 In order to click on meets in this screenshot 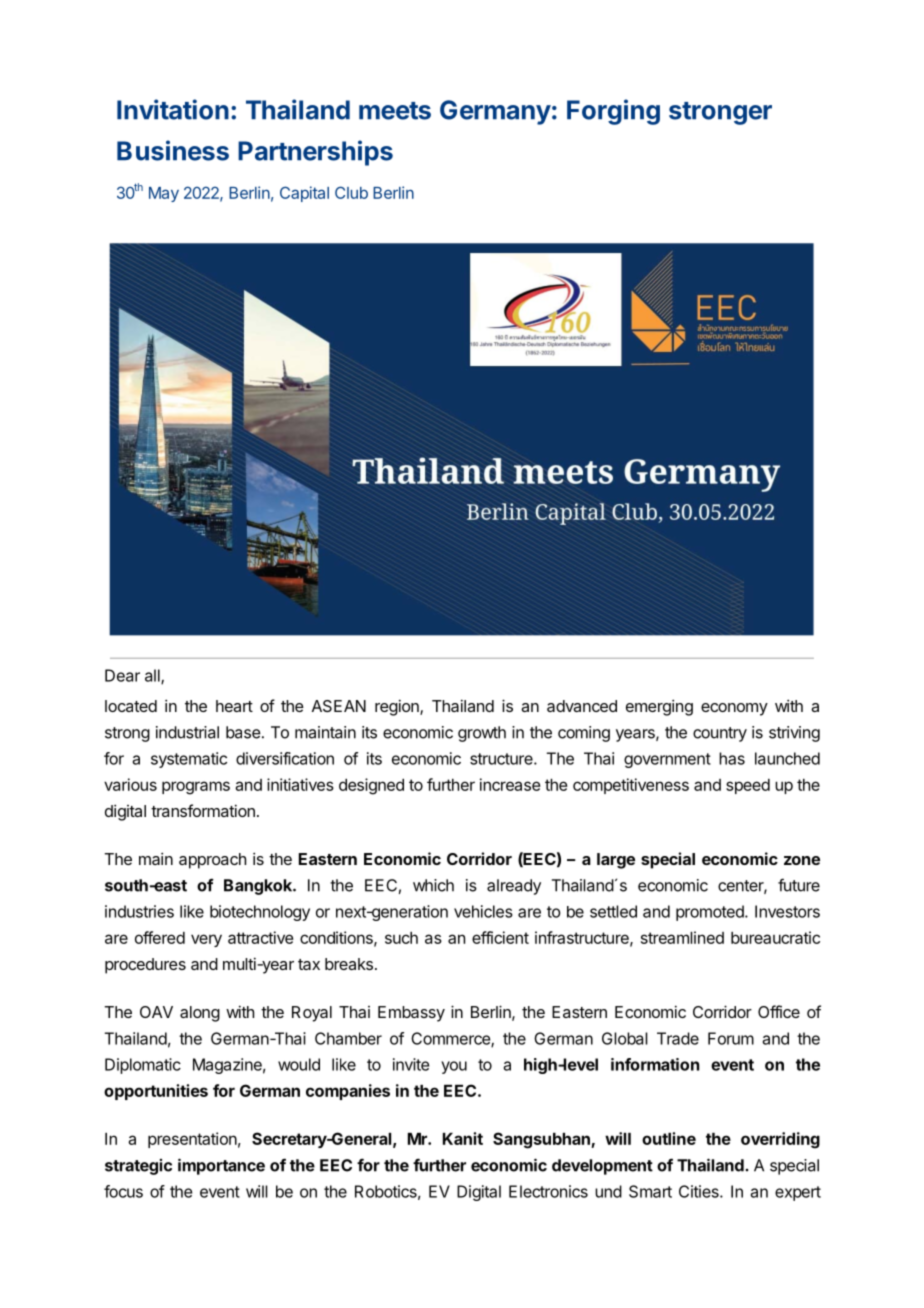, I will do `click(395, 111)`.
